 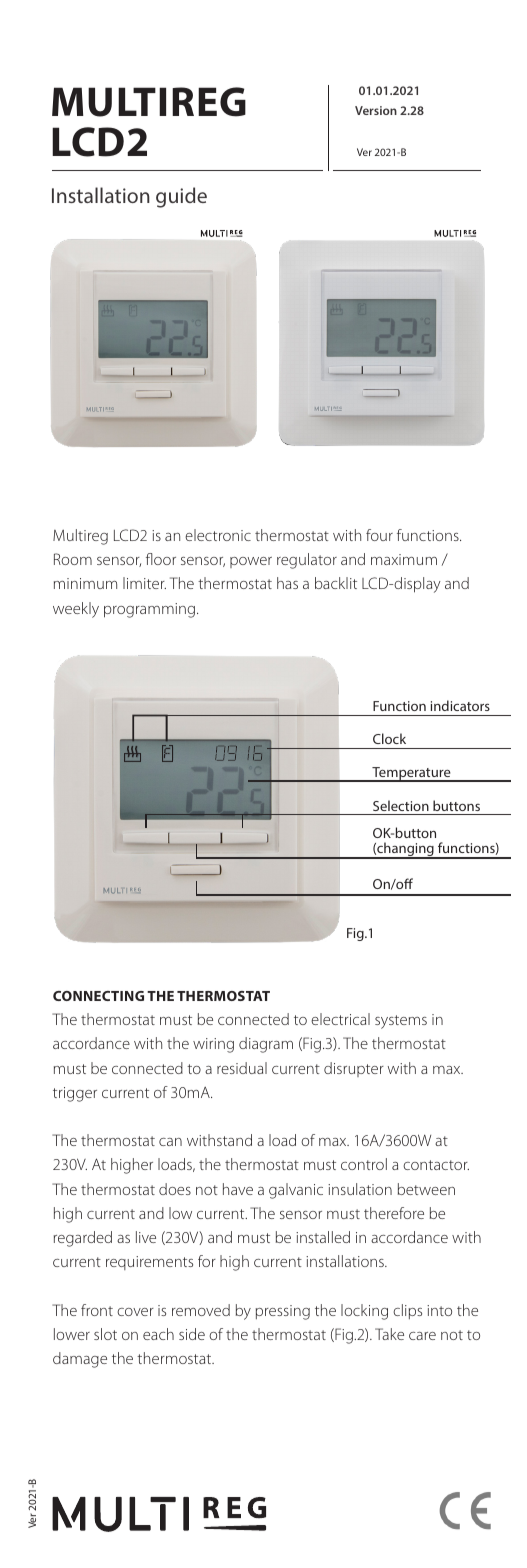 What do you see at coordinates (218, 535) in the screenshot?
I see `electronic` at bounding box center [218, 535].
